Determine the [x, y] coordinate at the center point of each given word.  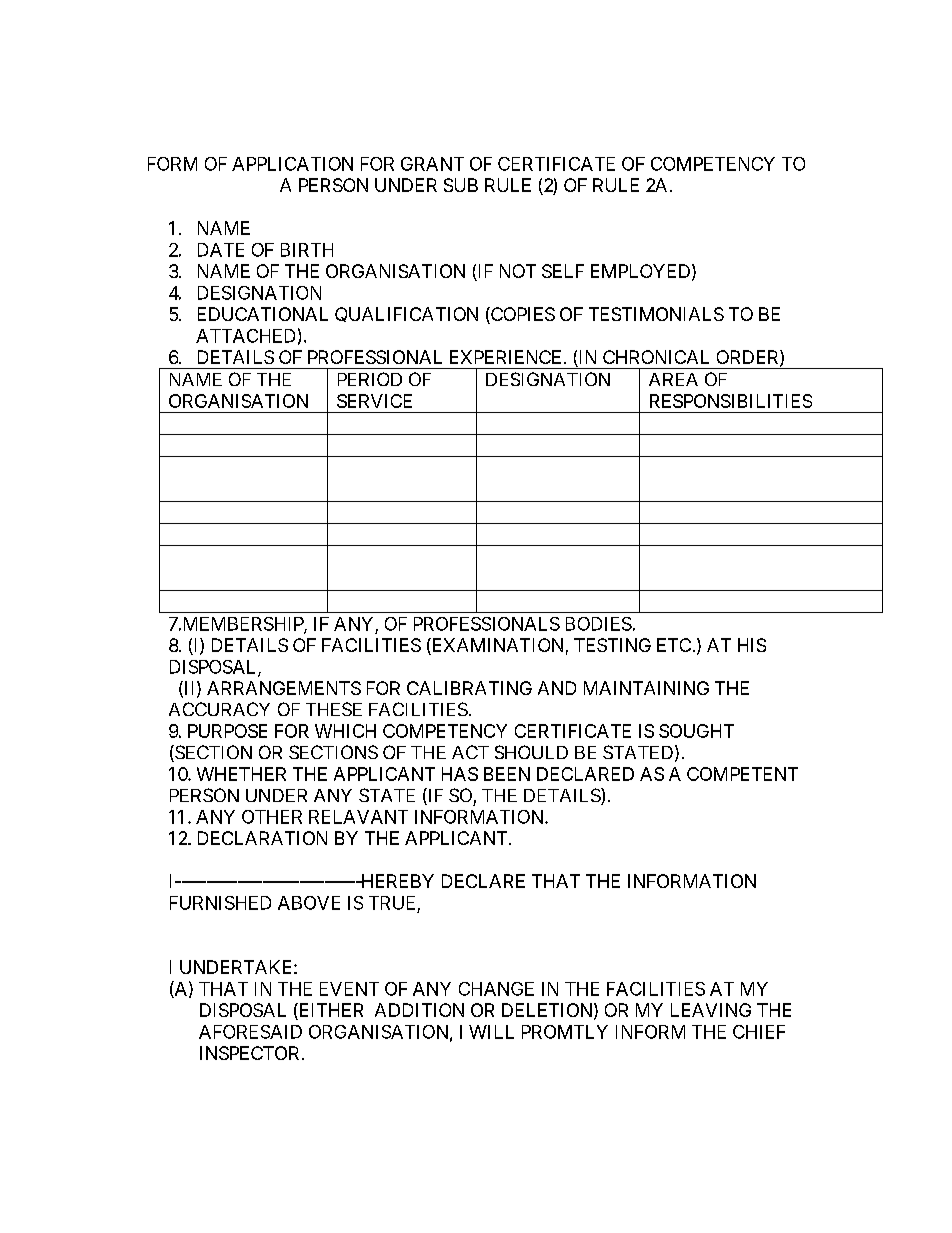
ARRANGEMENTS [284, 688]
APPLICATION [292, 164]
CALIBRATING [469, 688]
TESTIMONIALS [656, 314]
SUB [461, 185]
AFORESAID [250, 1032]
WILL [491, 1032]
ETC [674, 645]
